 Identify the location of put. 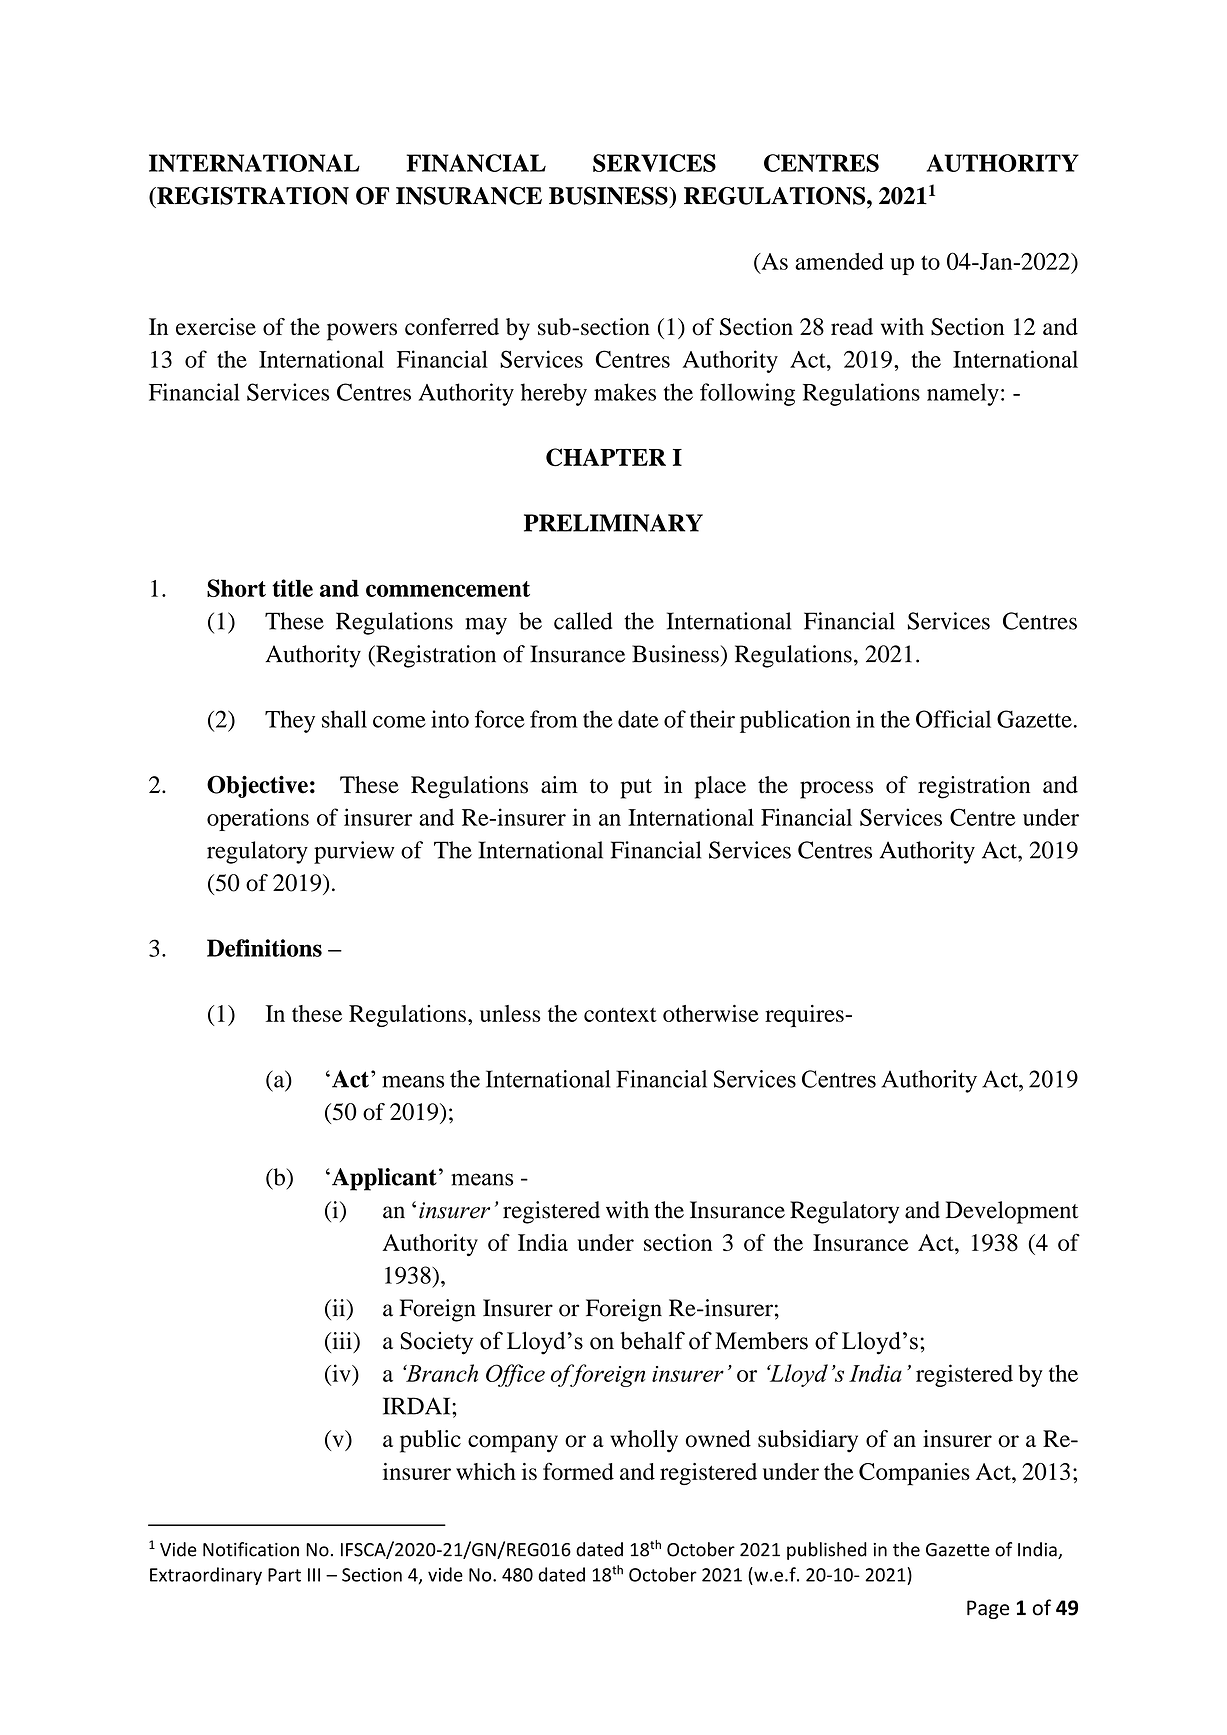
(636, 789).
